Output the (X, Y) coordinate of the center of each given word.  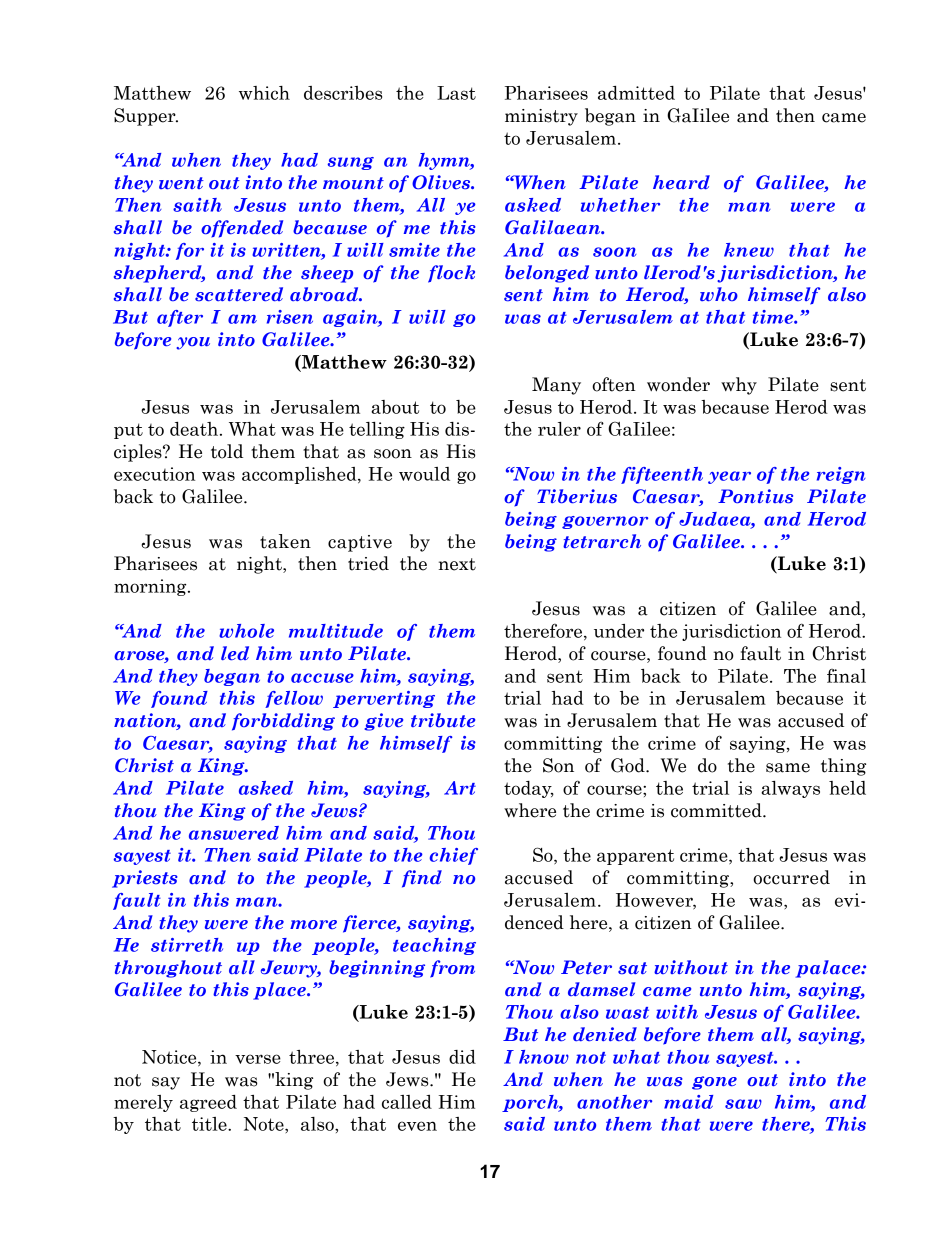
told (227, 451)
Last (456, 93)
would (424, 474)
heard (681, 182)
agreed (208, 1103)
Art (460, 788)
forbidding (283, 722)
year (729, 477)
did (462, 1057)
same (788, 768)
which (264, 93)
